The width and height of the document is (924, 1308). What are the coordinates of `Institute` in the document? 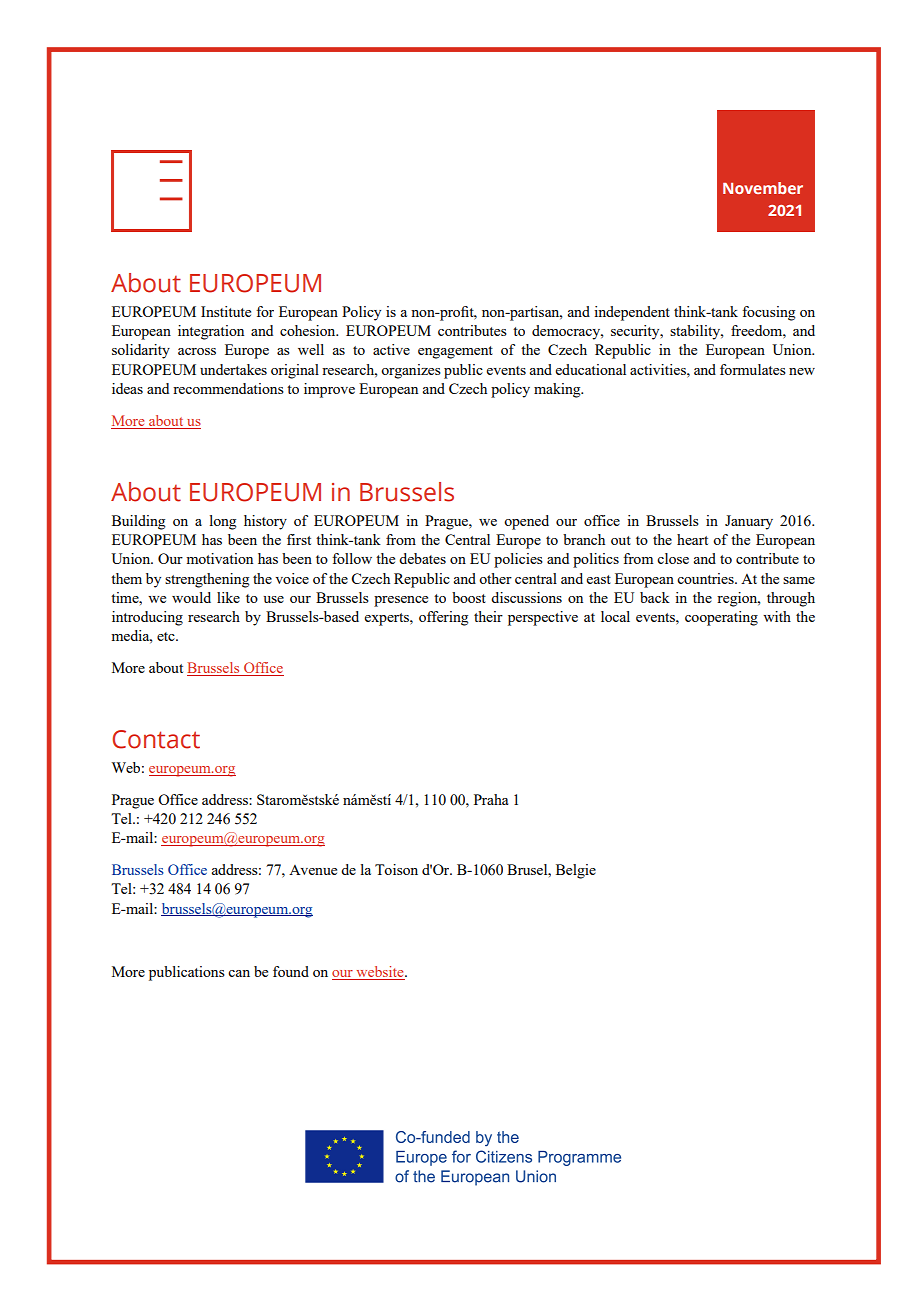 It's located at (226, 311).
